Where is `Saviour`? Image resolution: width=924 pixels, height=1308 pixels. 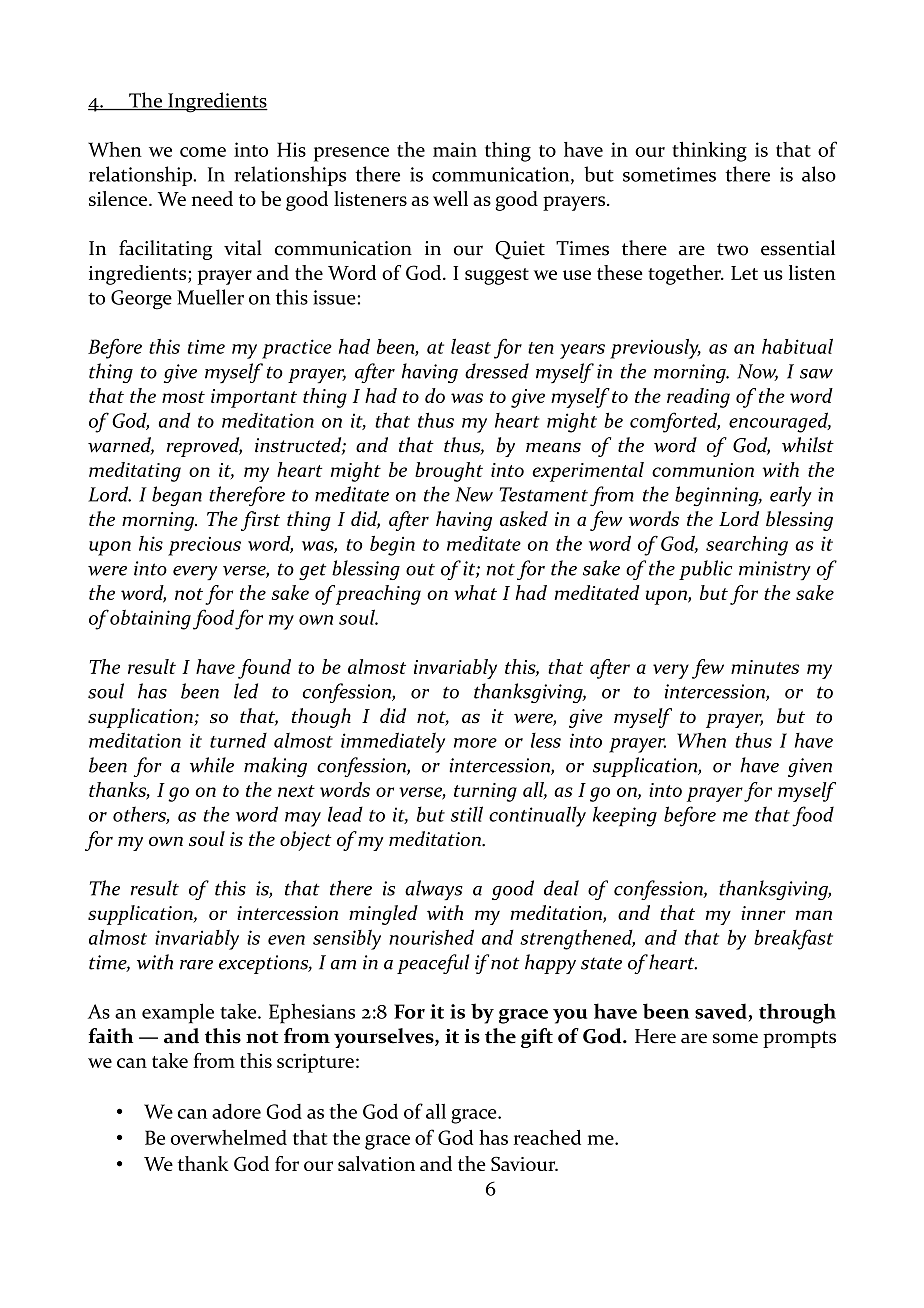
Saviour is located at coordinates (524, 1163).
